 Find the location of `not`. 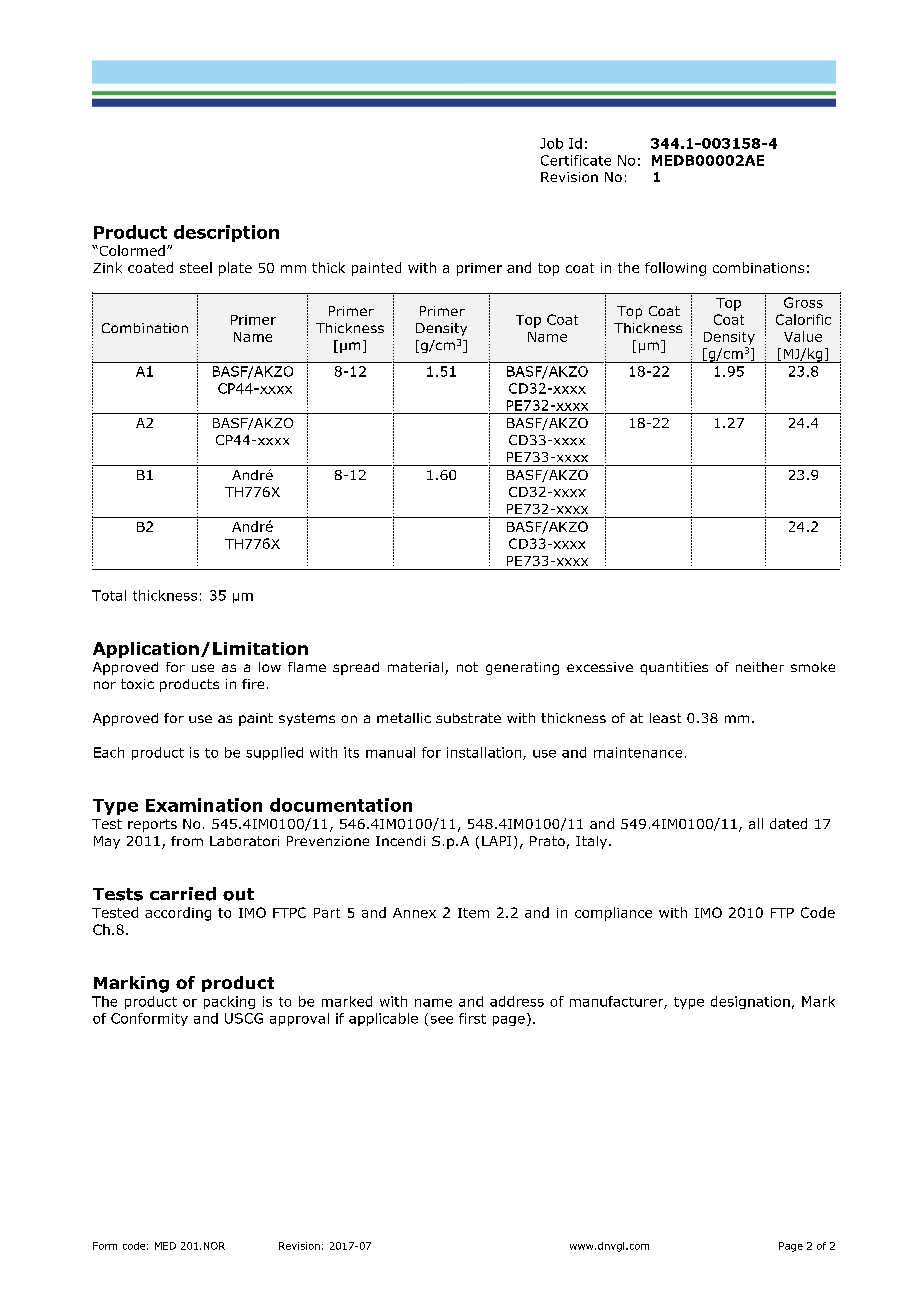

not is located at coordinates (467, 667).
